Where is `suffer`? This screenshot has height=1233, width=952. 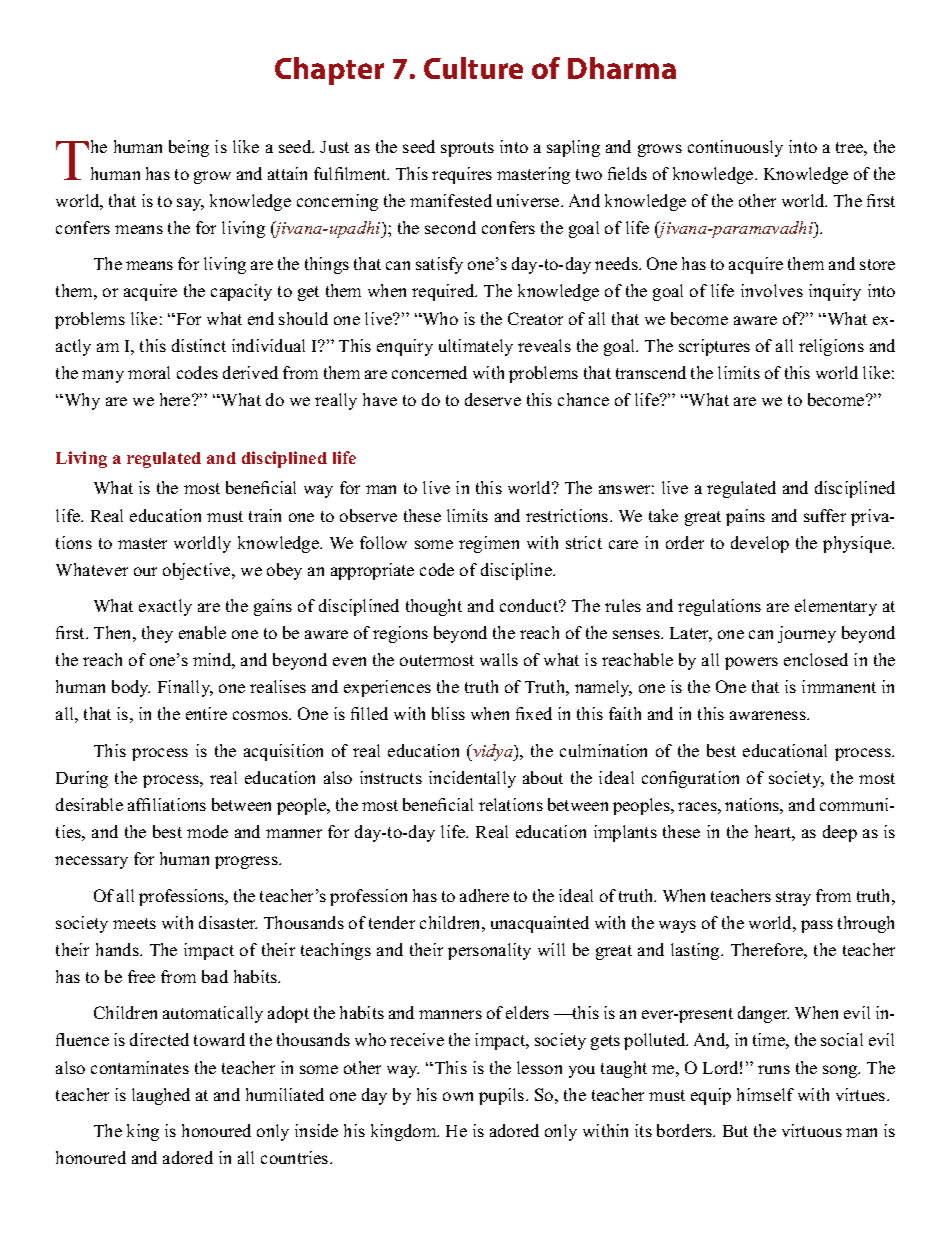
suffer is located at coordinates (825, 515).
